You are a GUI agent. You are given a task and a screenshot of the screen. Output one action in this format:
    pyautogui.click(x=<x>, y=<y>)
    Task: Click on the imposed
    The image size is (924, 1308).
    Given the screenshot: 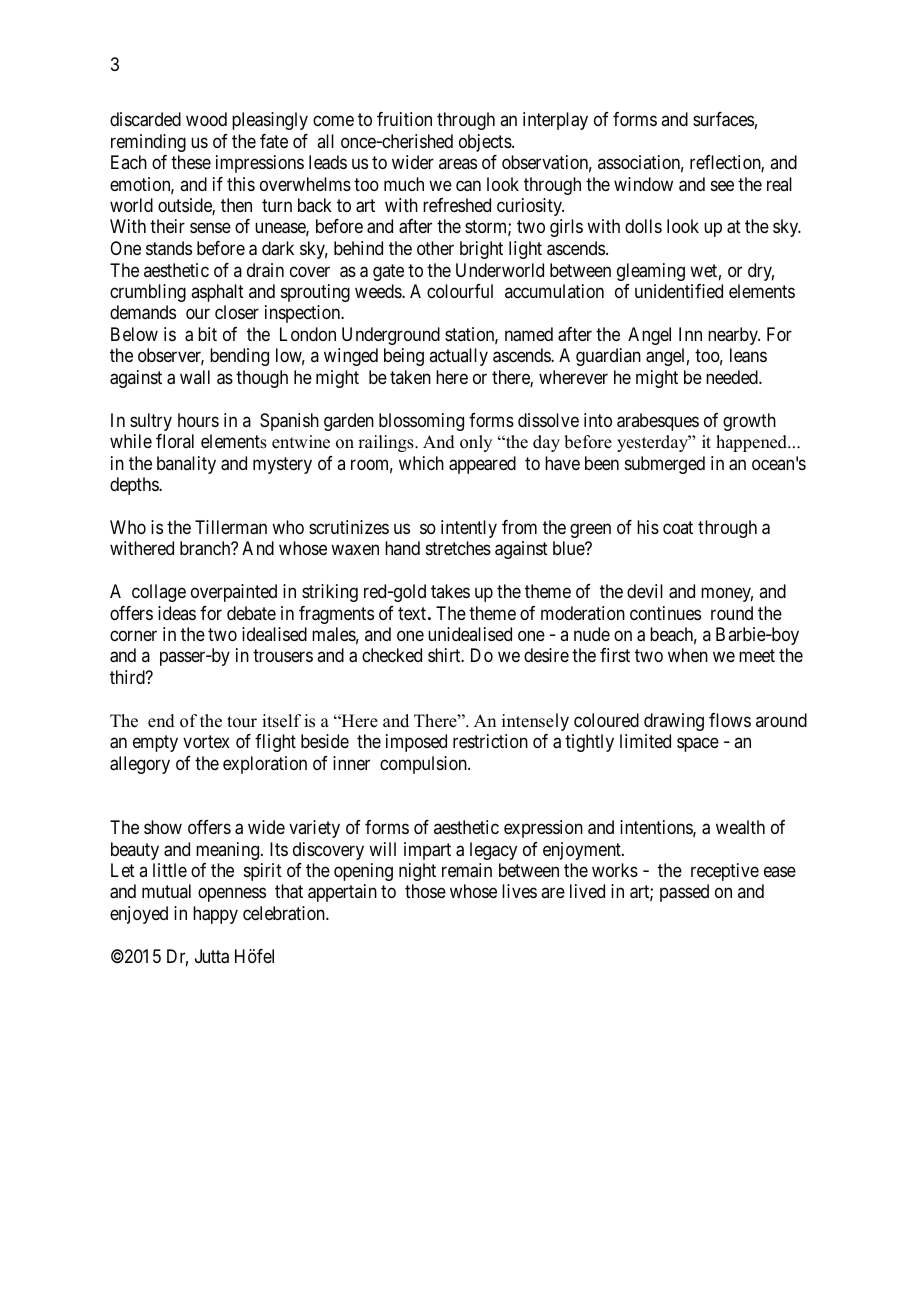 What is the action you would take?
    pyautogui.click(x=416, y=743)
